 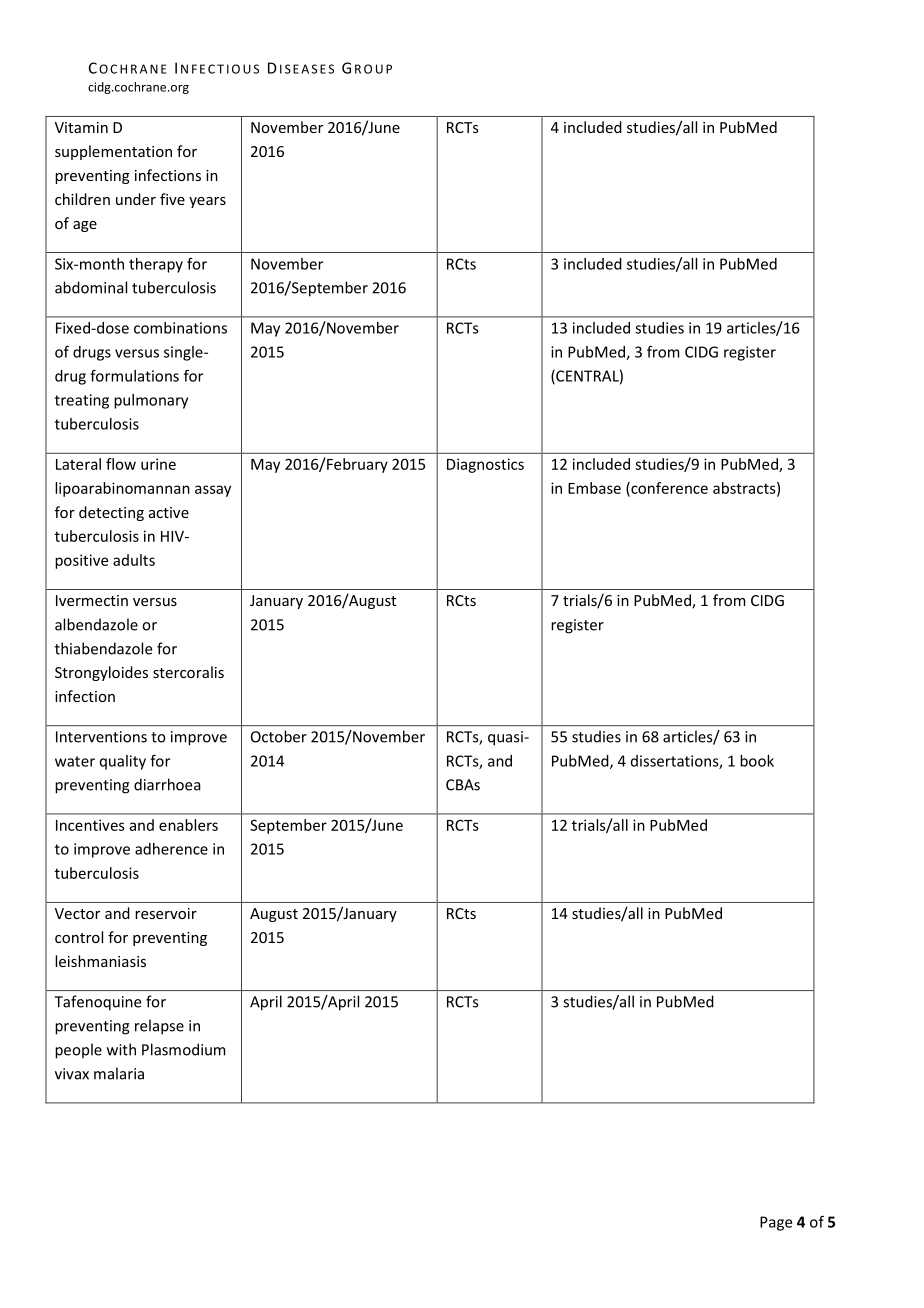 I want to click on years, so click(x=207, y=202).
